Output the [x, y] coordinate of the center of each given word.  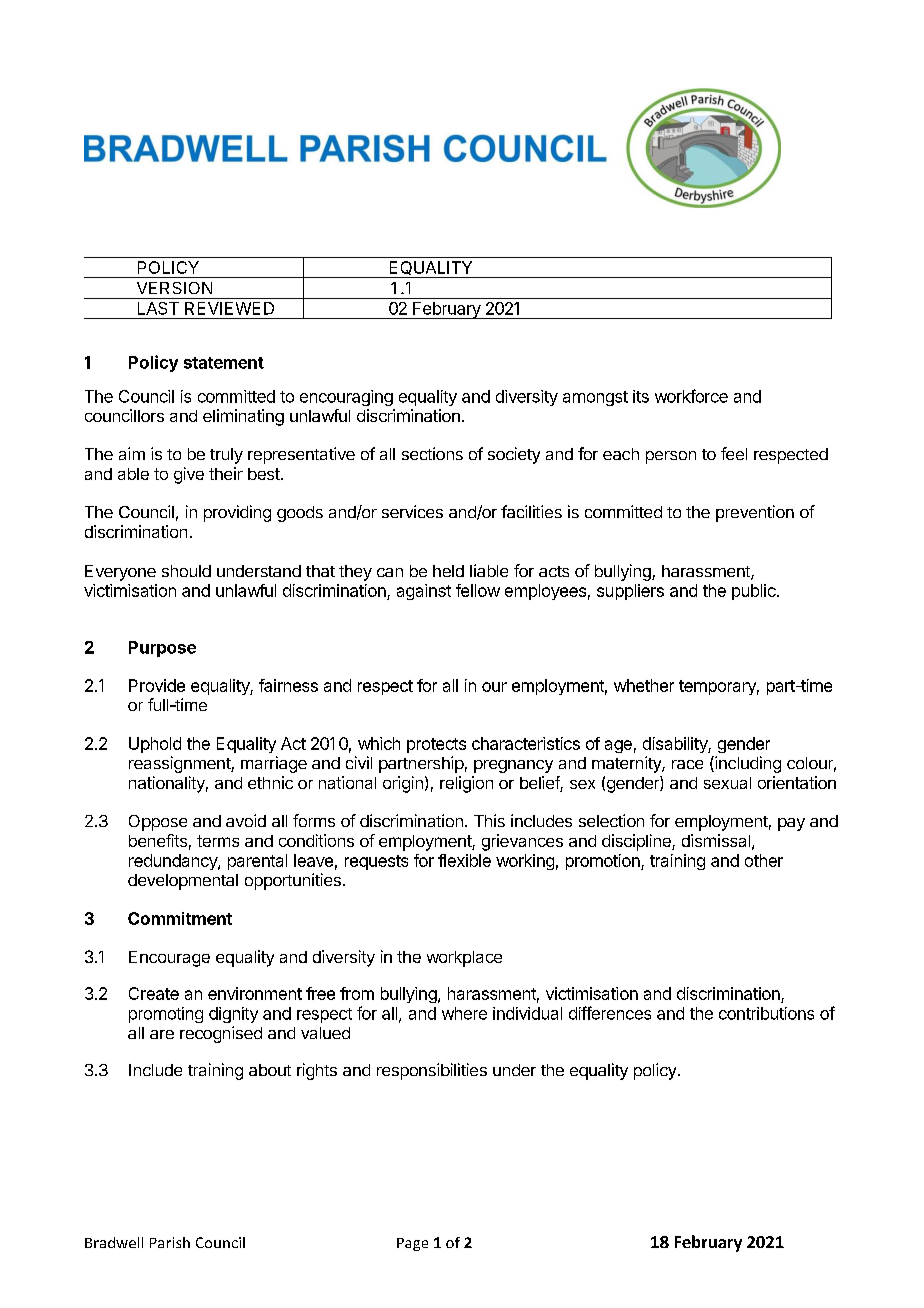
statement [224, 363]
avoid [246, 820]
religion [466, 784]
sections [432, 453]
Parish [170, 1242]
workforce [691, 396]
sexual [727, 783]
